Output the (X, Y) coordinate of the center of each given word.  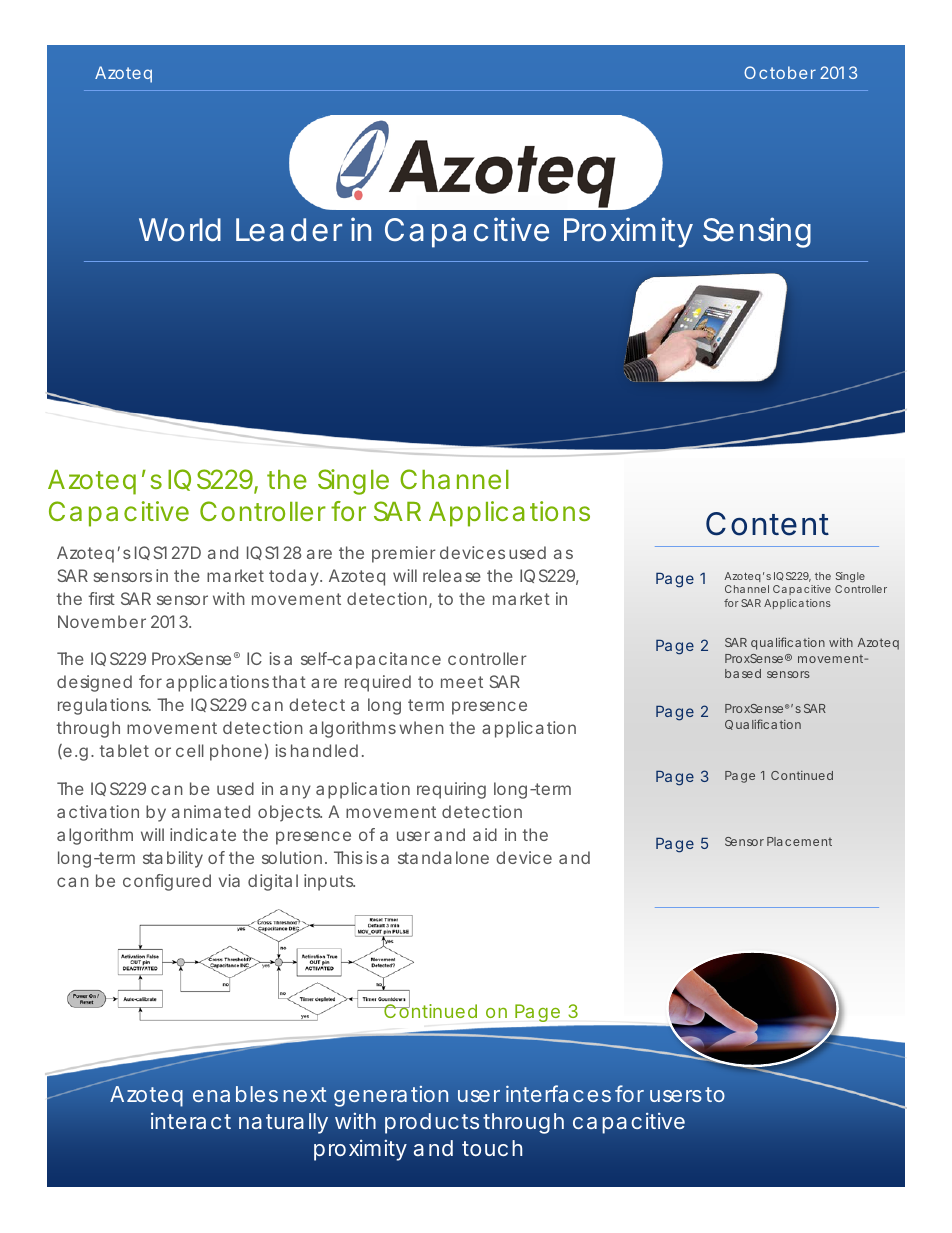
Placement (799, 841)
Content (767, 524)
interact (191, 1120)
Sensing (757, 232)
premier (404, 554)
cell (190, 750)
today (295, 577)
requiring (451, 790)
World (180, 230)
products (434, 1123)
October (780, 72)
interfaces (558, 1093)
